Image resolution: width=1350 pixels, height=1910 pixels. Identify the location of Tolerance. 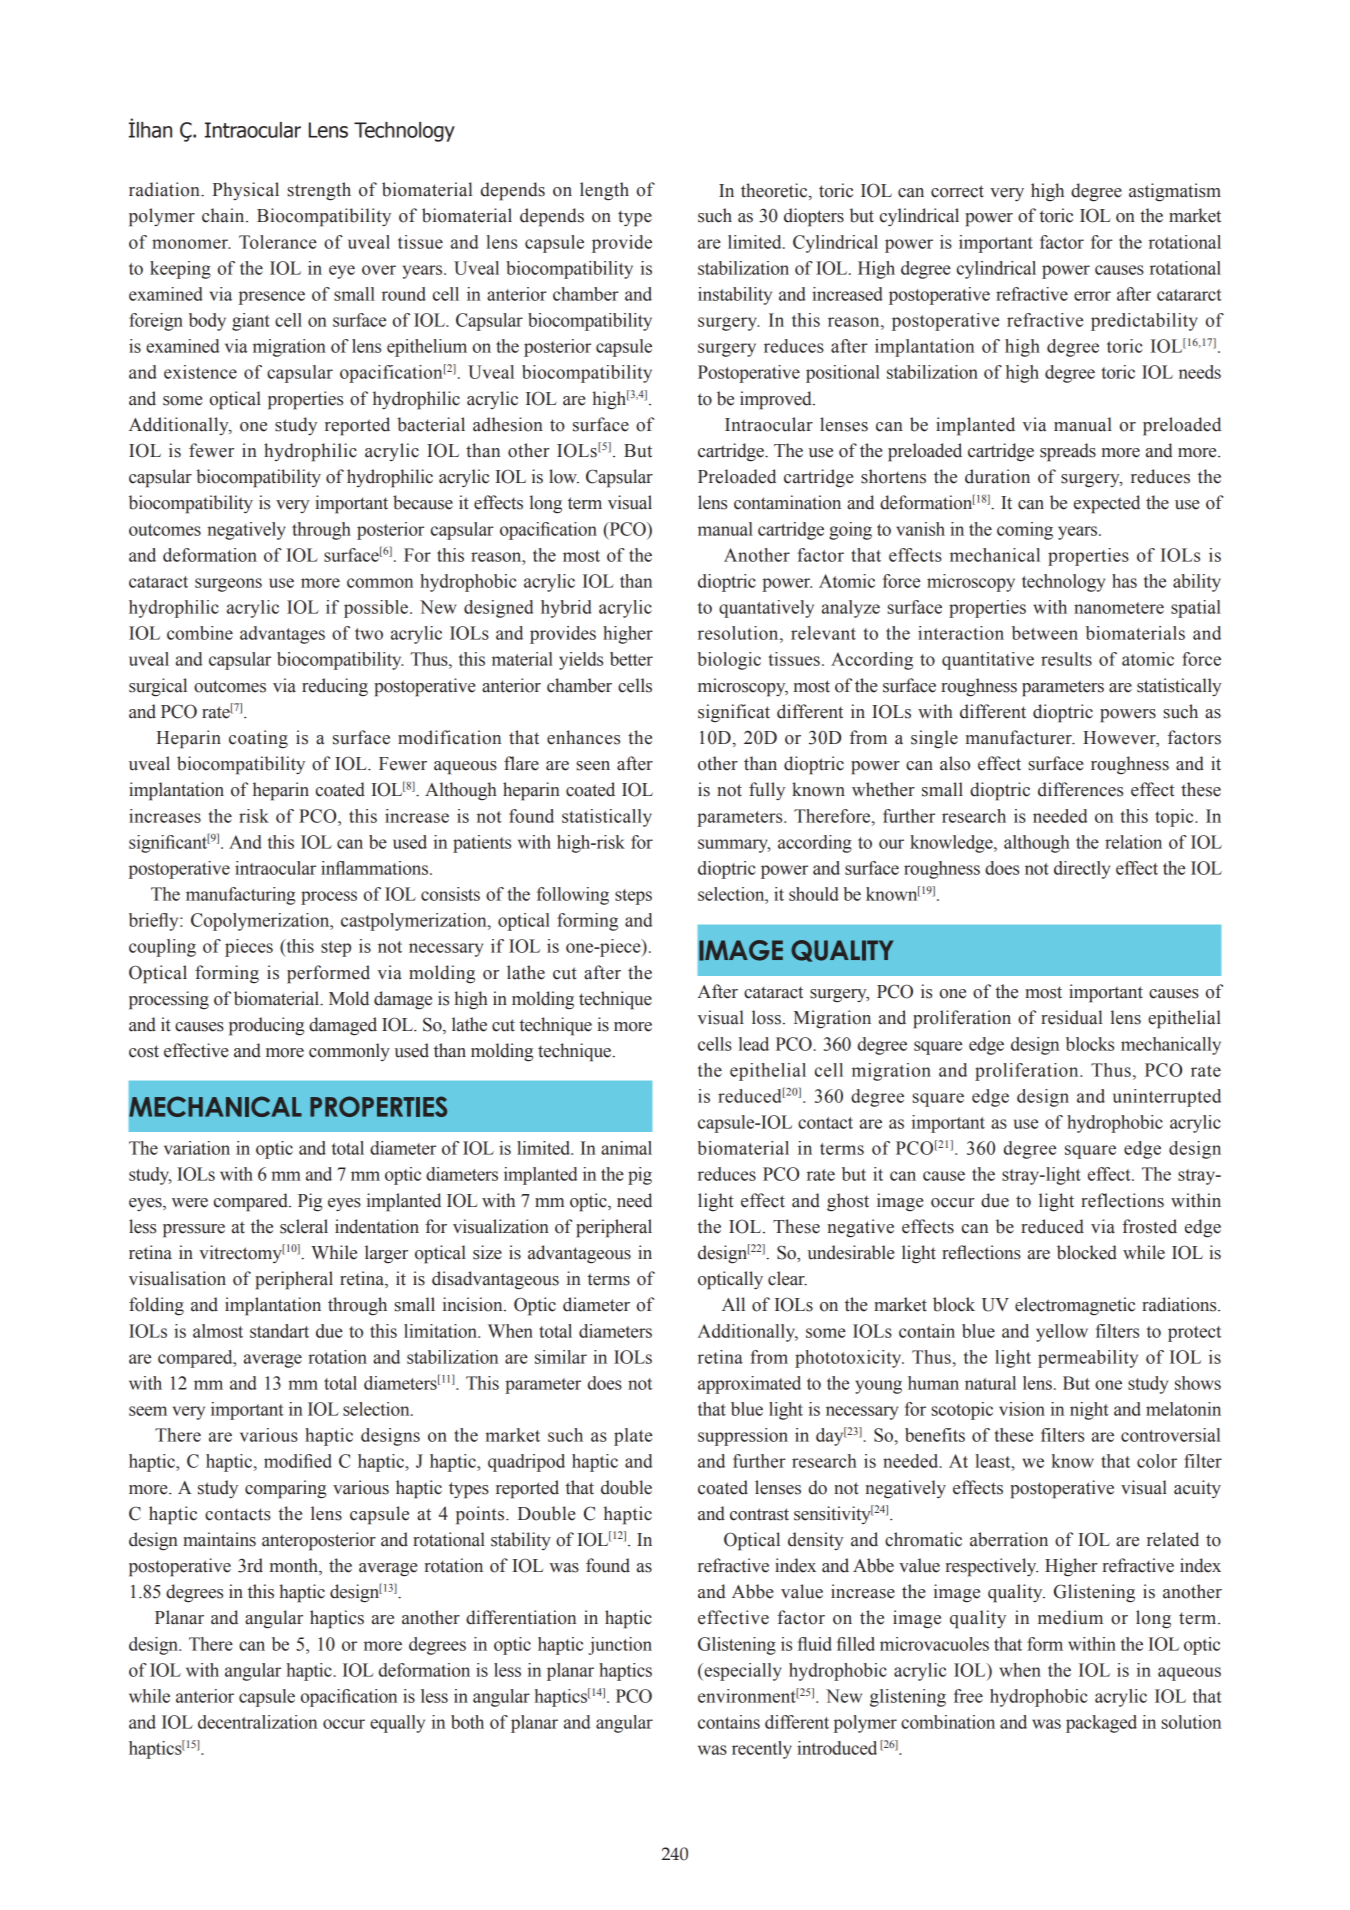
(278, 242).
